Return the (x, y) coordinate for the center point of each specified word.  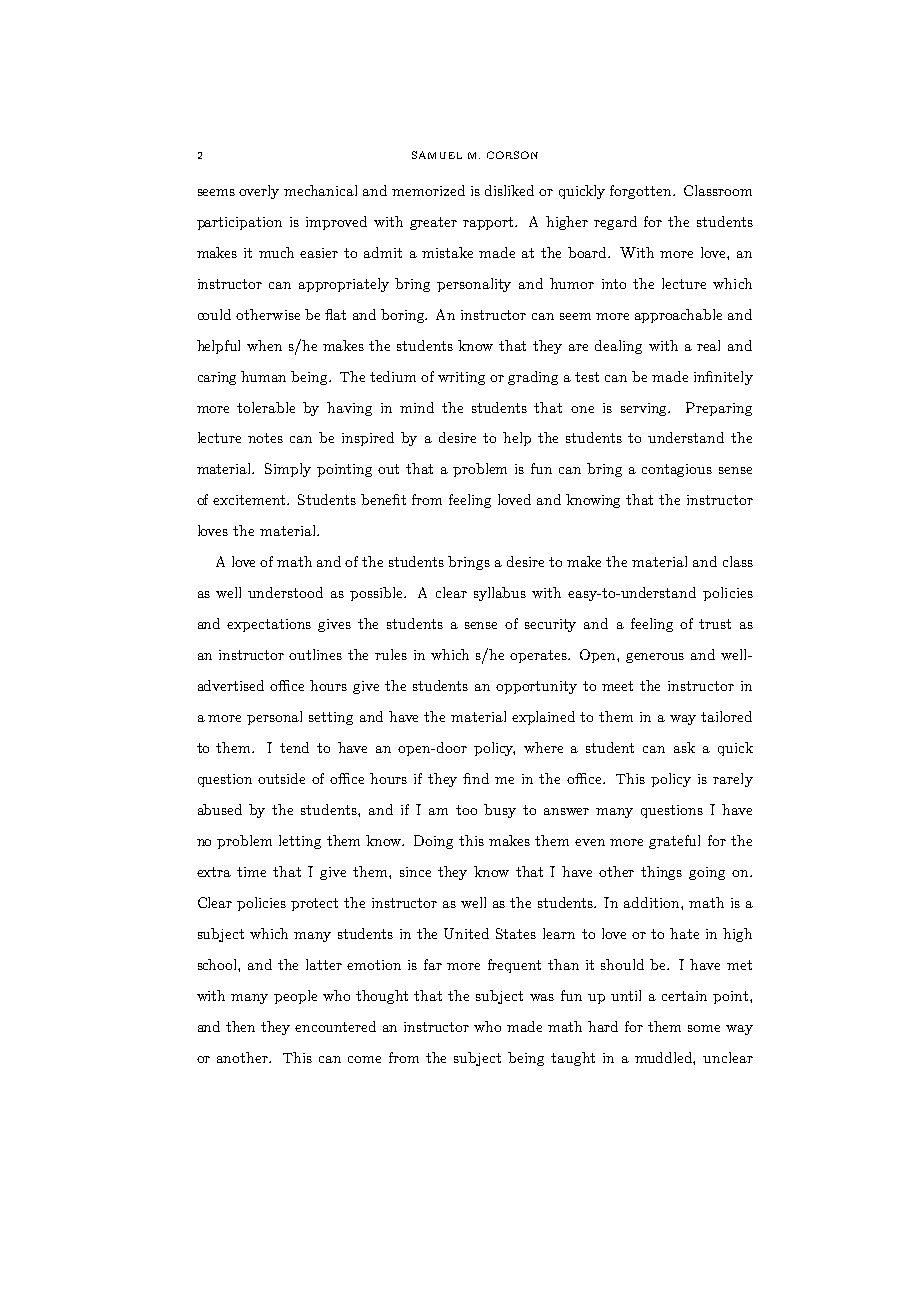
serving (645, 409)
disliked (509, 190)
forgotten (642, 192)
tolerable (266, 407)
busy (500, 811)
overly (259, 192)
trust (715, 624)
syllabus (500, 594)
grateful (674, 842)
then (240, 1026)
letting (300, 842)
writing (461, 378)
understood (285, 592)
